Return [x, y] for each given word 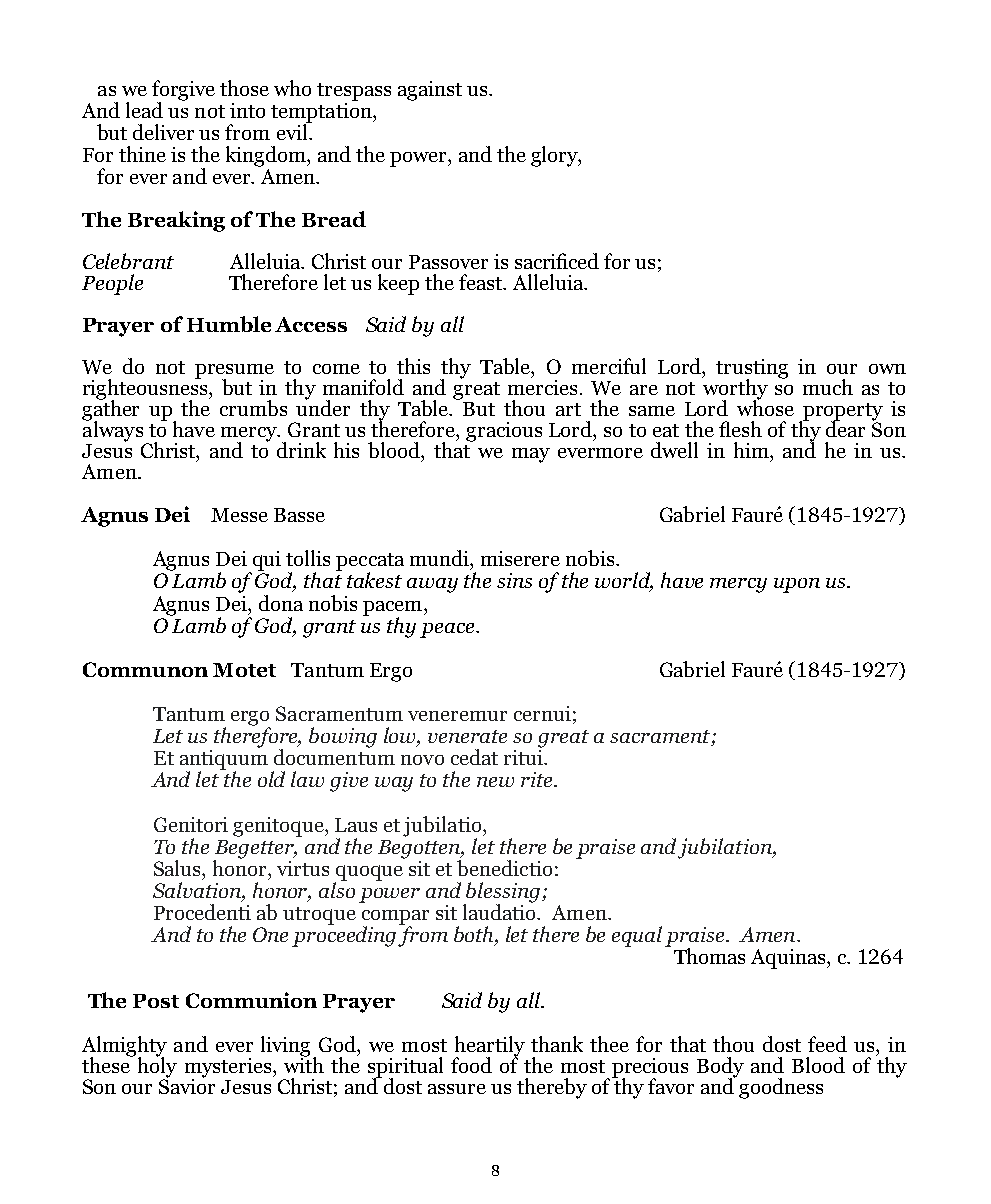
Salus [179, 868]
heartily [490, 1047]
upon [797, 585]
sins [514, 580]
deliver [163, 132]
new [495, 782]
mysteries [228, 1069]
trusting [752, 370]
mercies [542, 386]
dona [281, 603]
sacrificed [557, 261]
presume [234, 372]
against [430, 91]
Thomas [709, 956]
